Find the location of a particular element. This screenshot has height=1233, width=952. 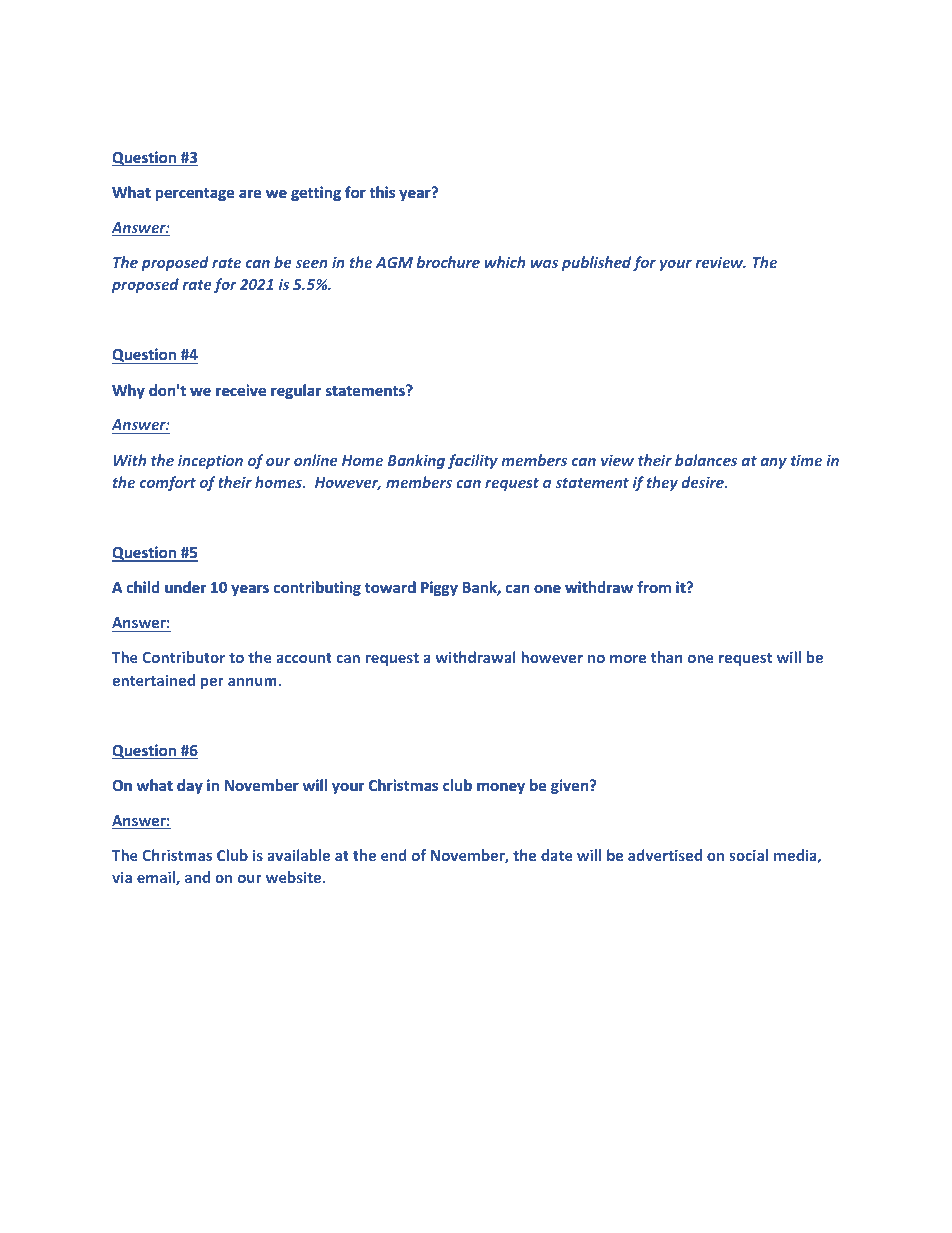

Piggy is located at coordinates (439, 588).
